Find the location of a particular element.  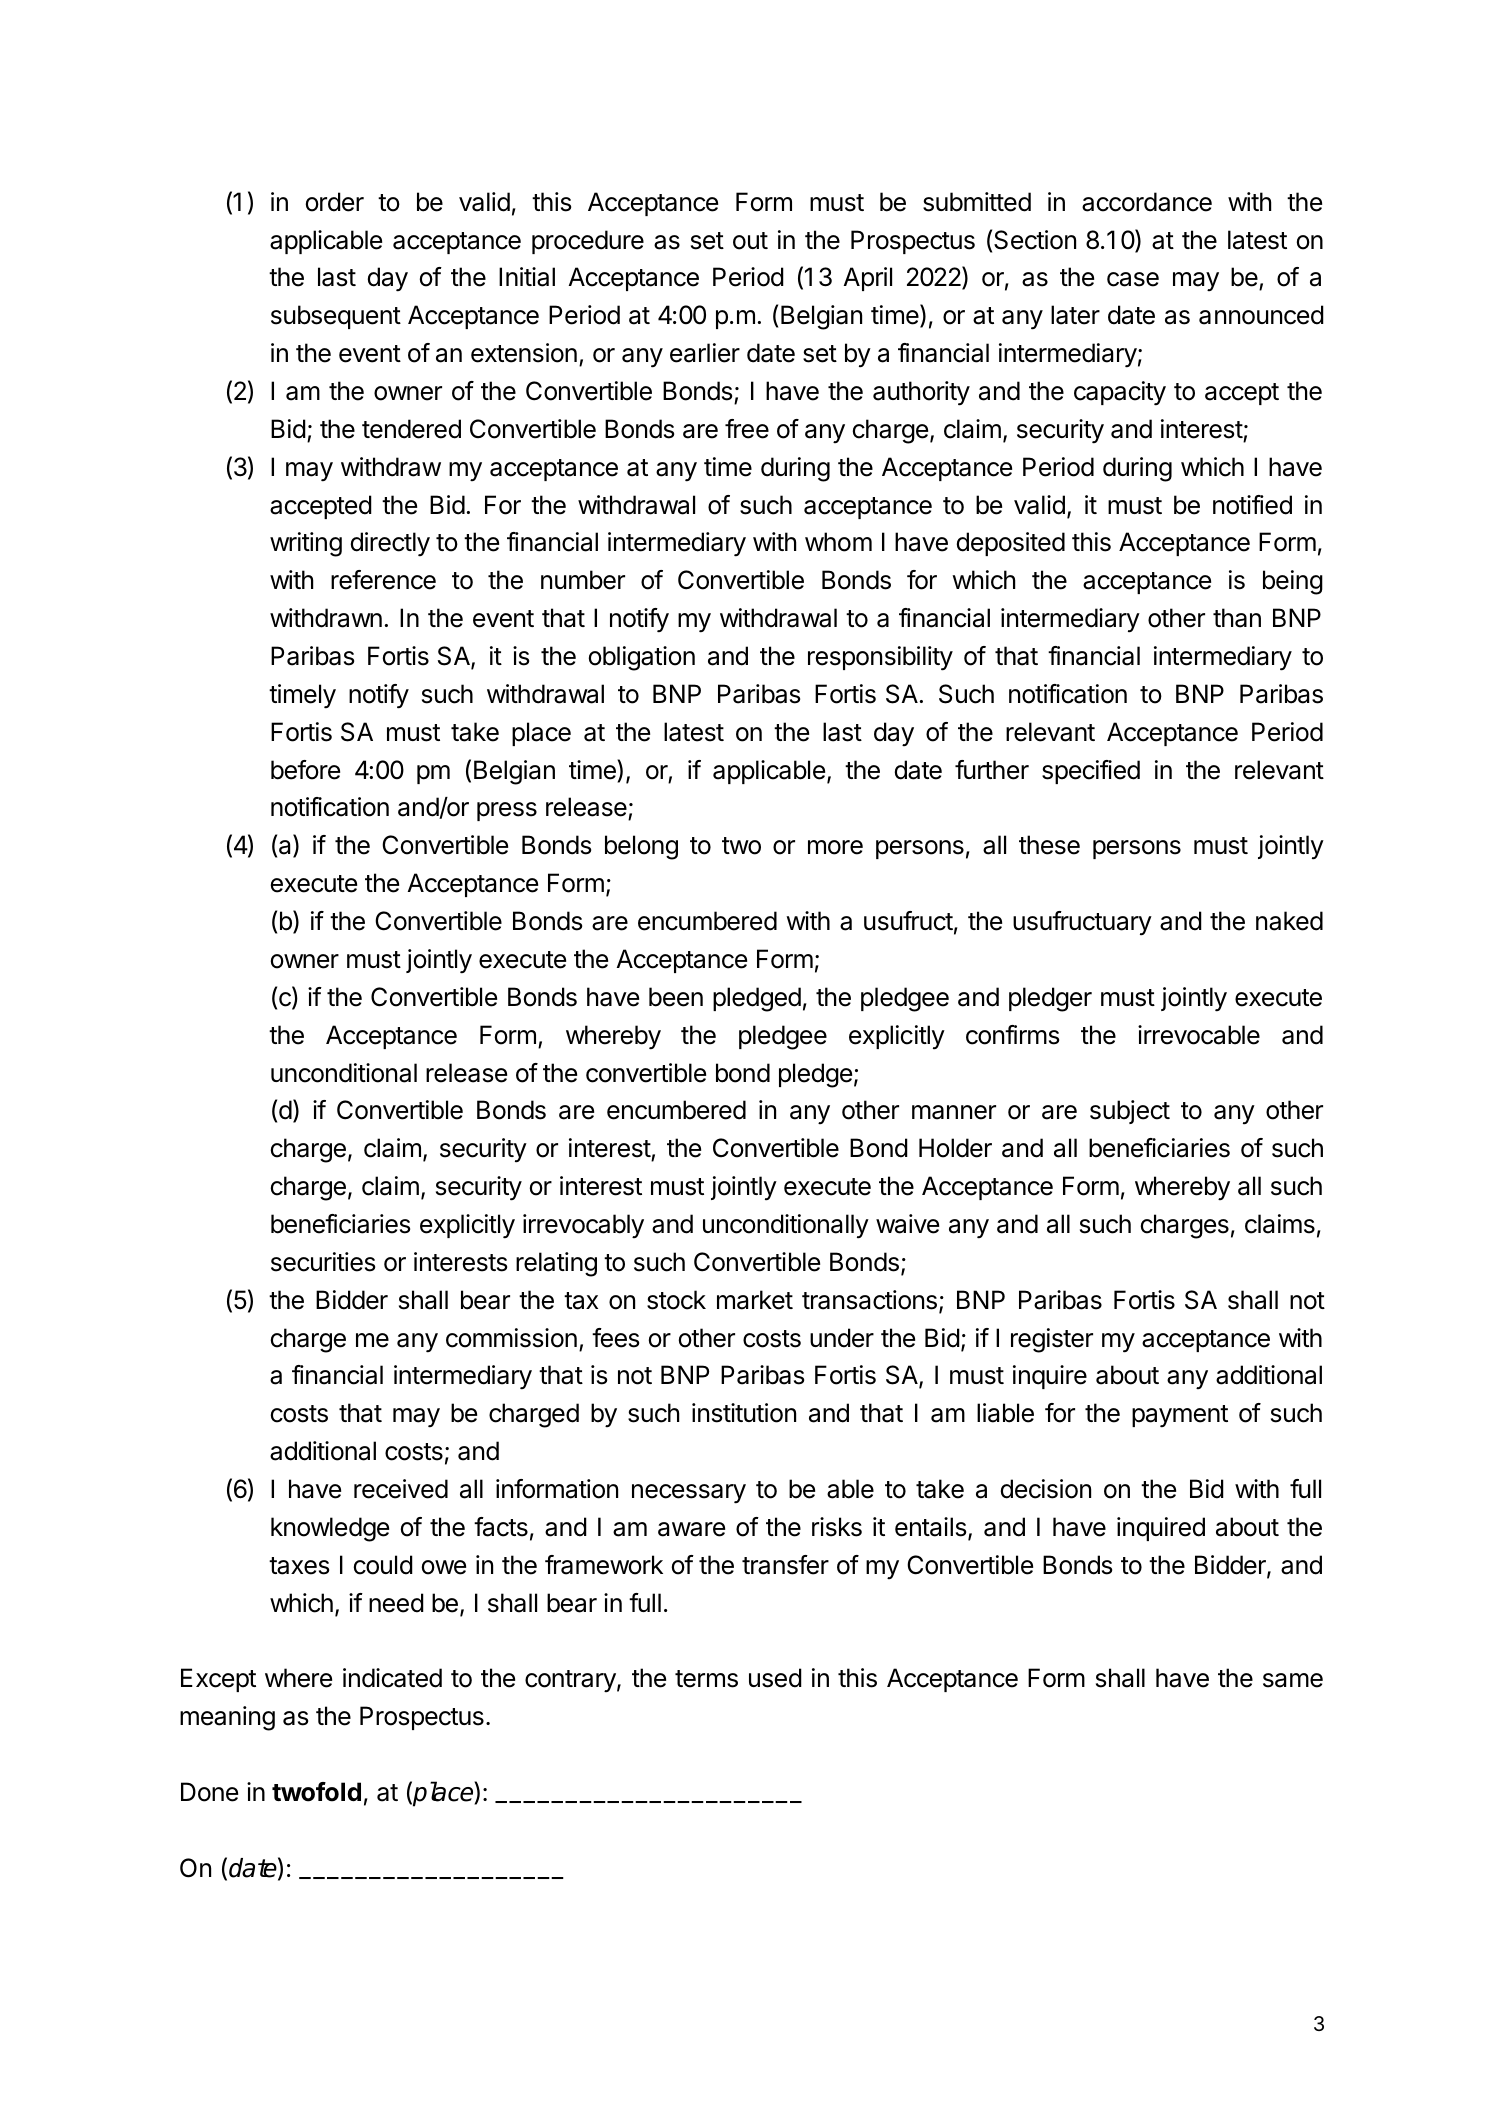

April is located at coordinates (868, 279).
